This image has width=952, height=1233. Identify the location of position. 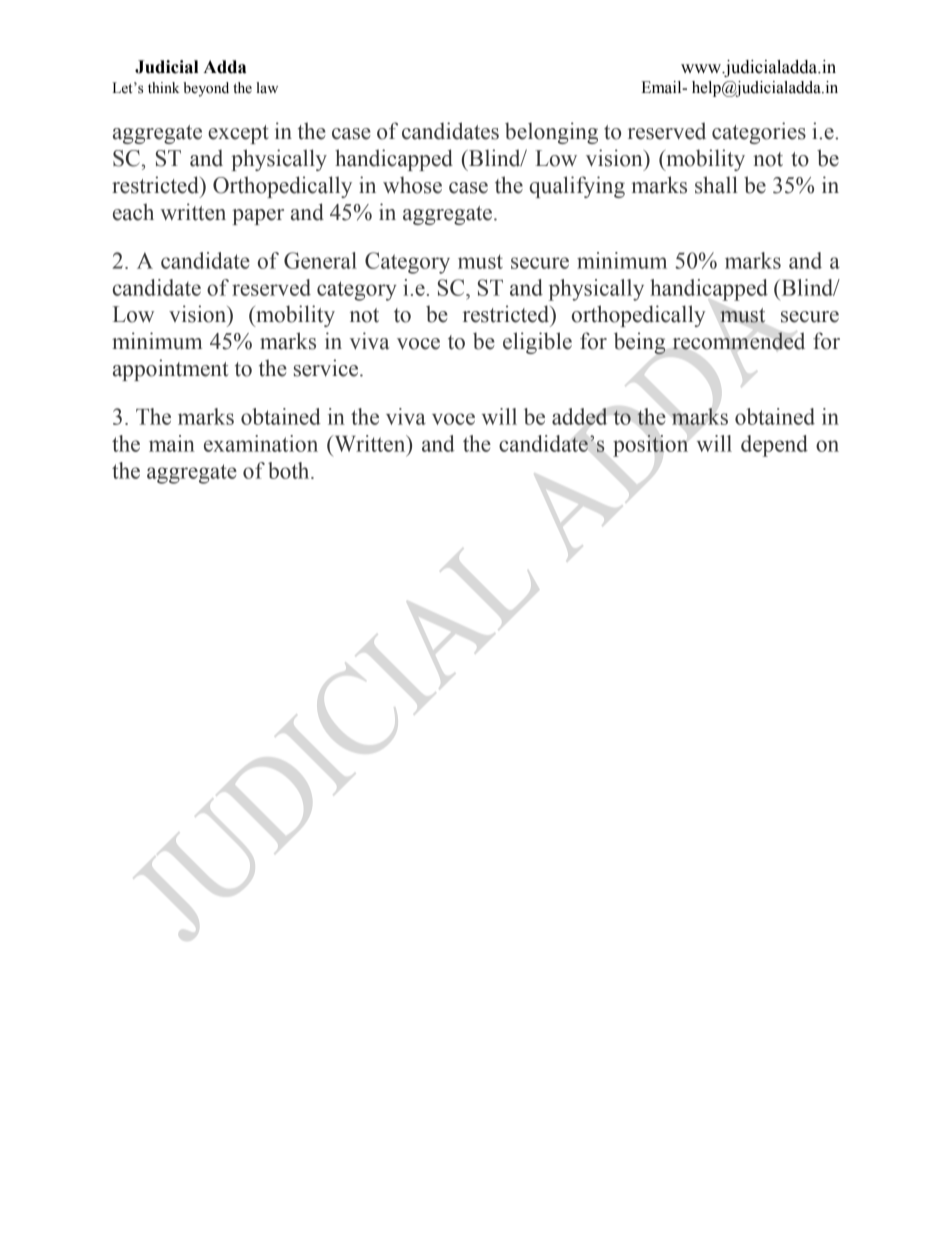
(650, 446).
